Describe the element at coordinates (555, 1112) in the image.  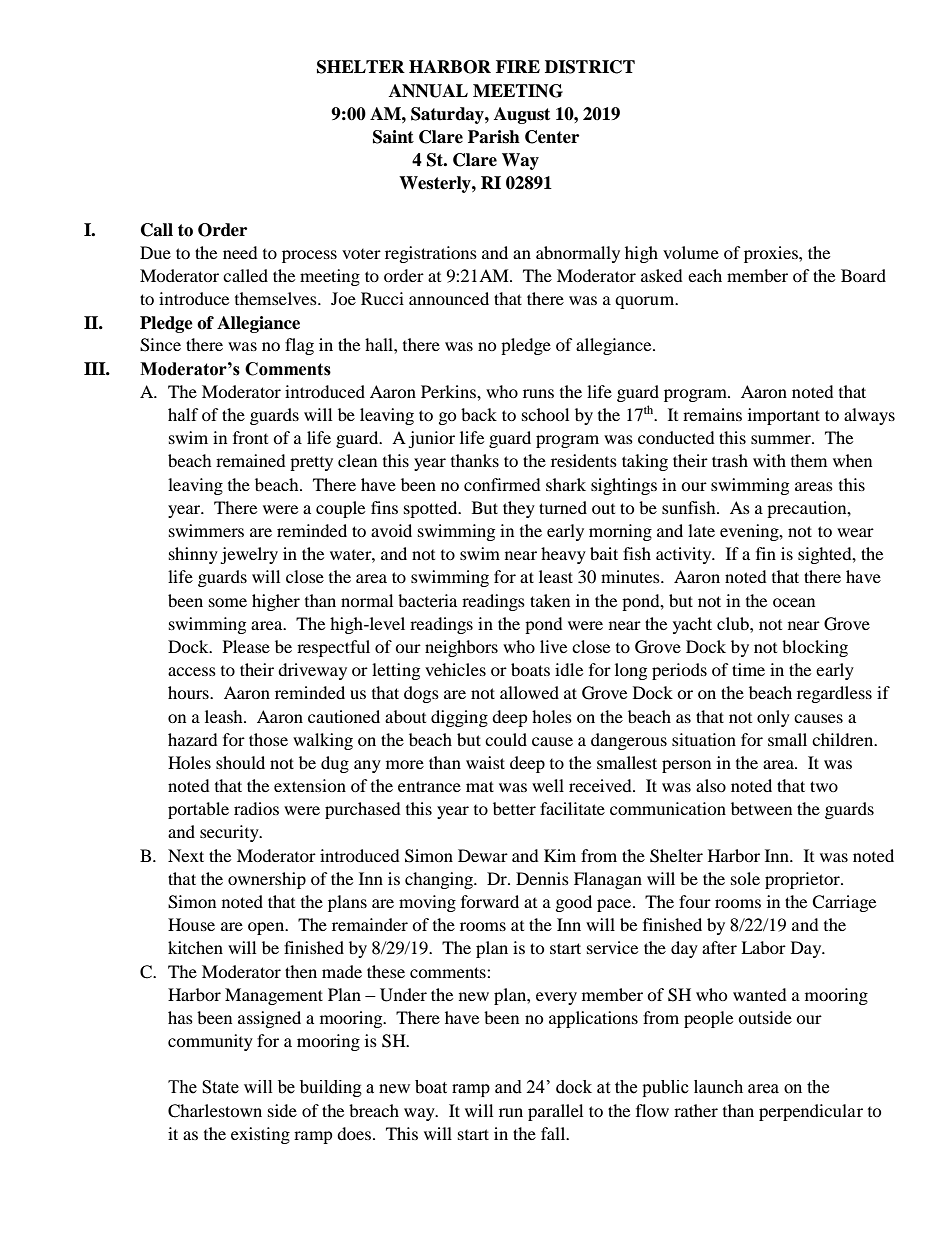
I see `parallel` at that location.
